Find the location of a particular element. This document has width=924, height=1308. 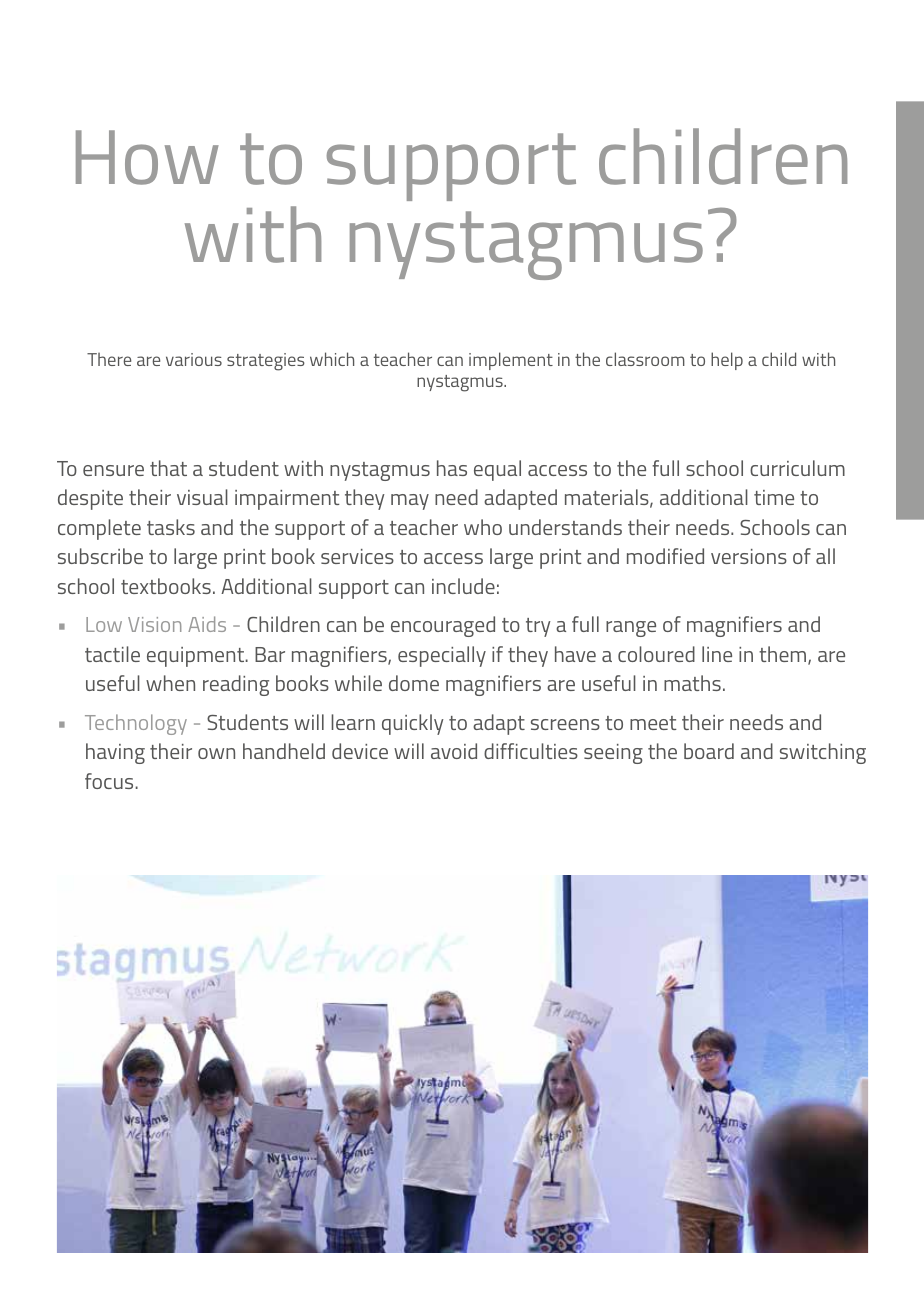

that is located at coordinates (168, 468).
